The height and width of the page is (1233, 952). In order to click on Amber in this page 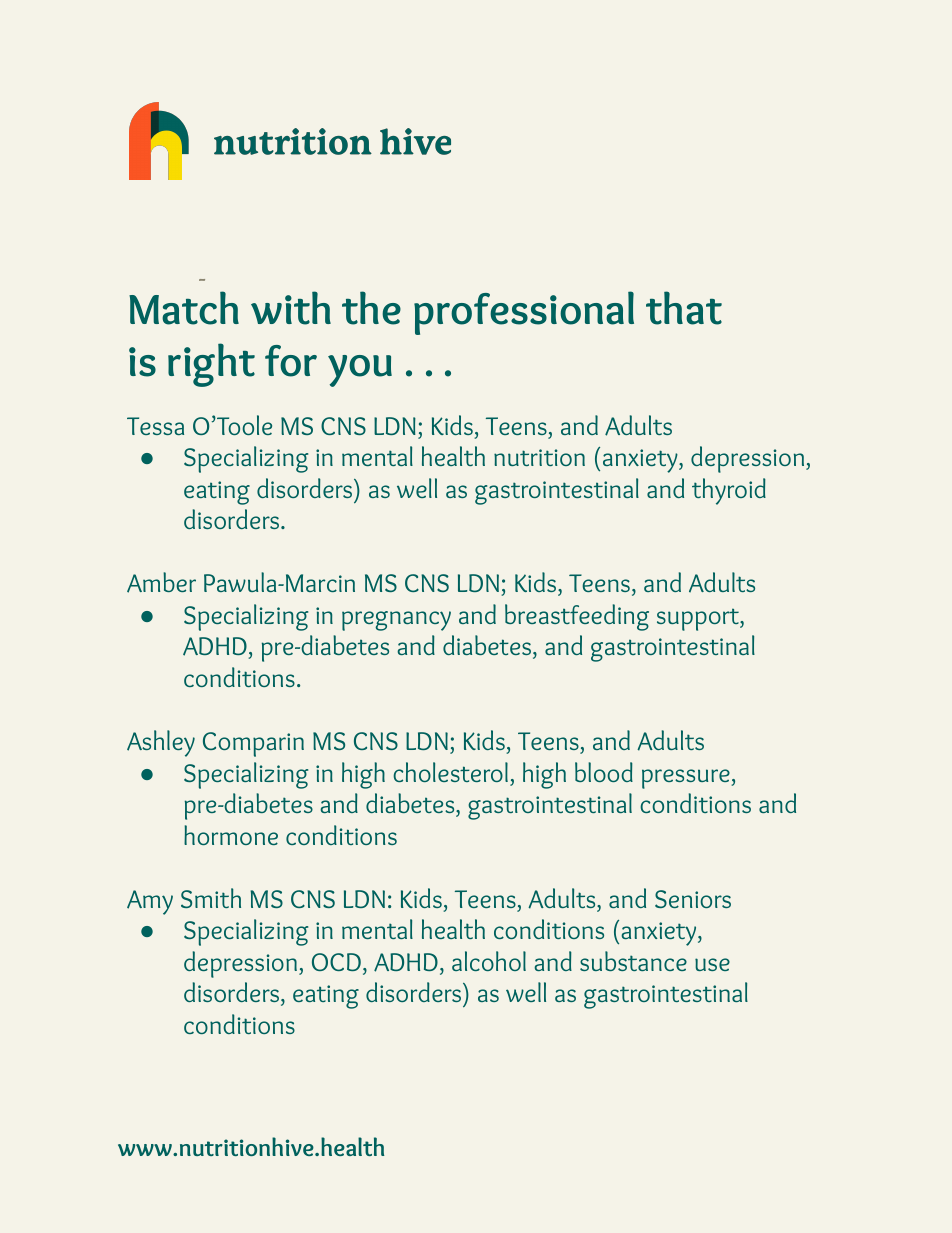, I will do `click(161, 582)`.
